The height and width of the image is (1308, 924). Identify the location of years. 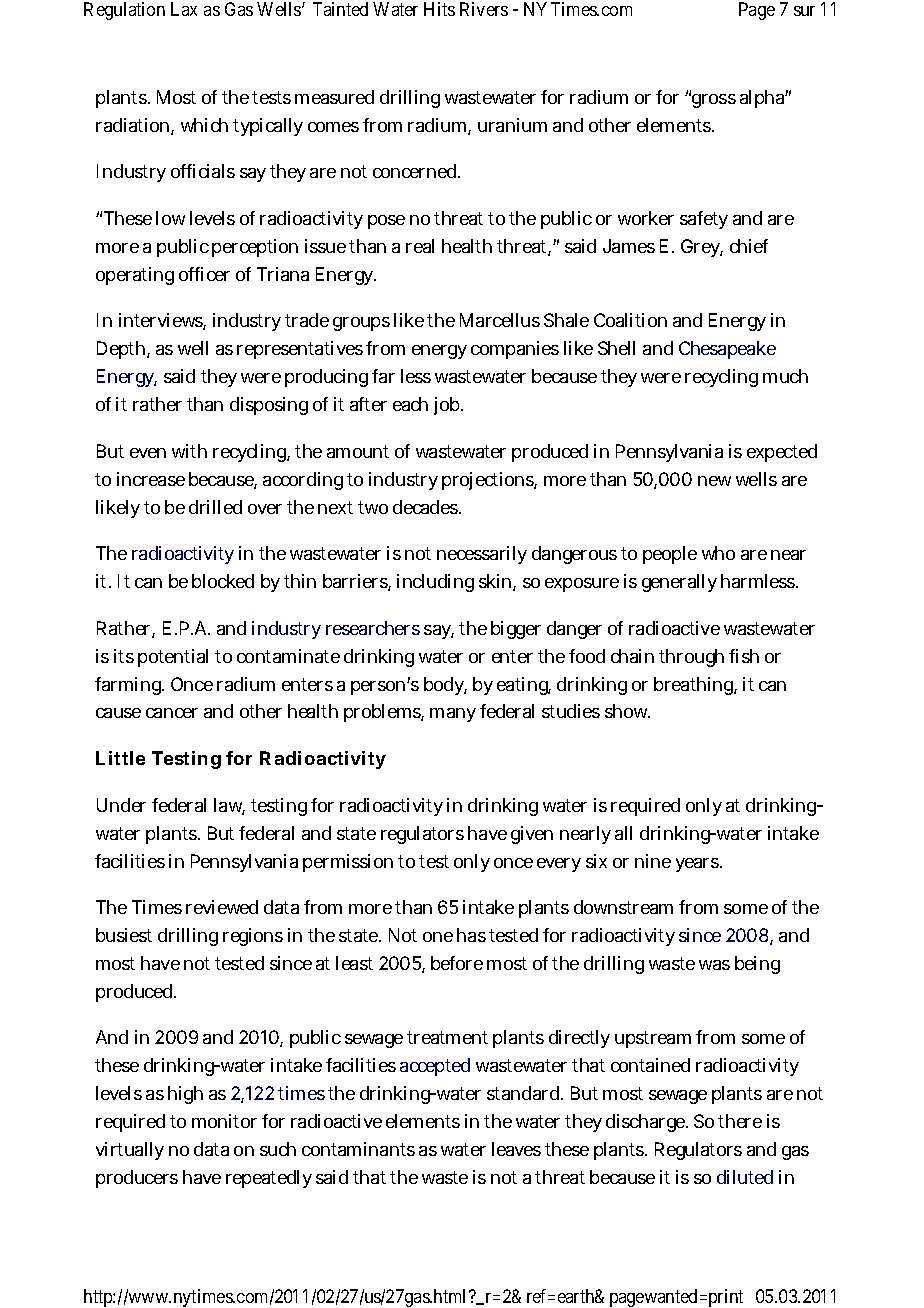
(698, 865).
